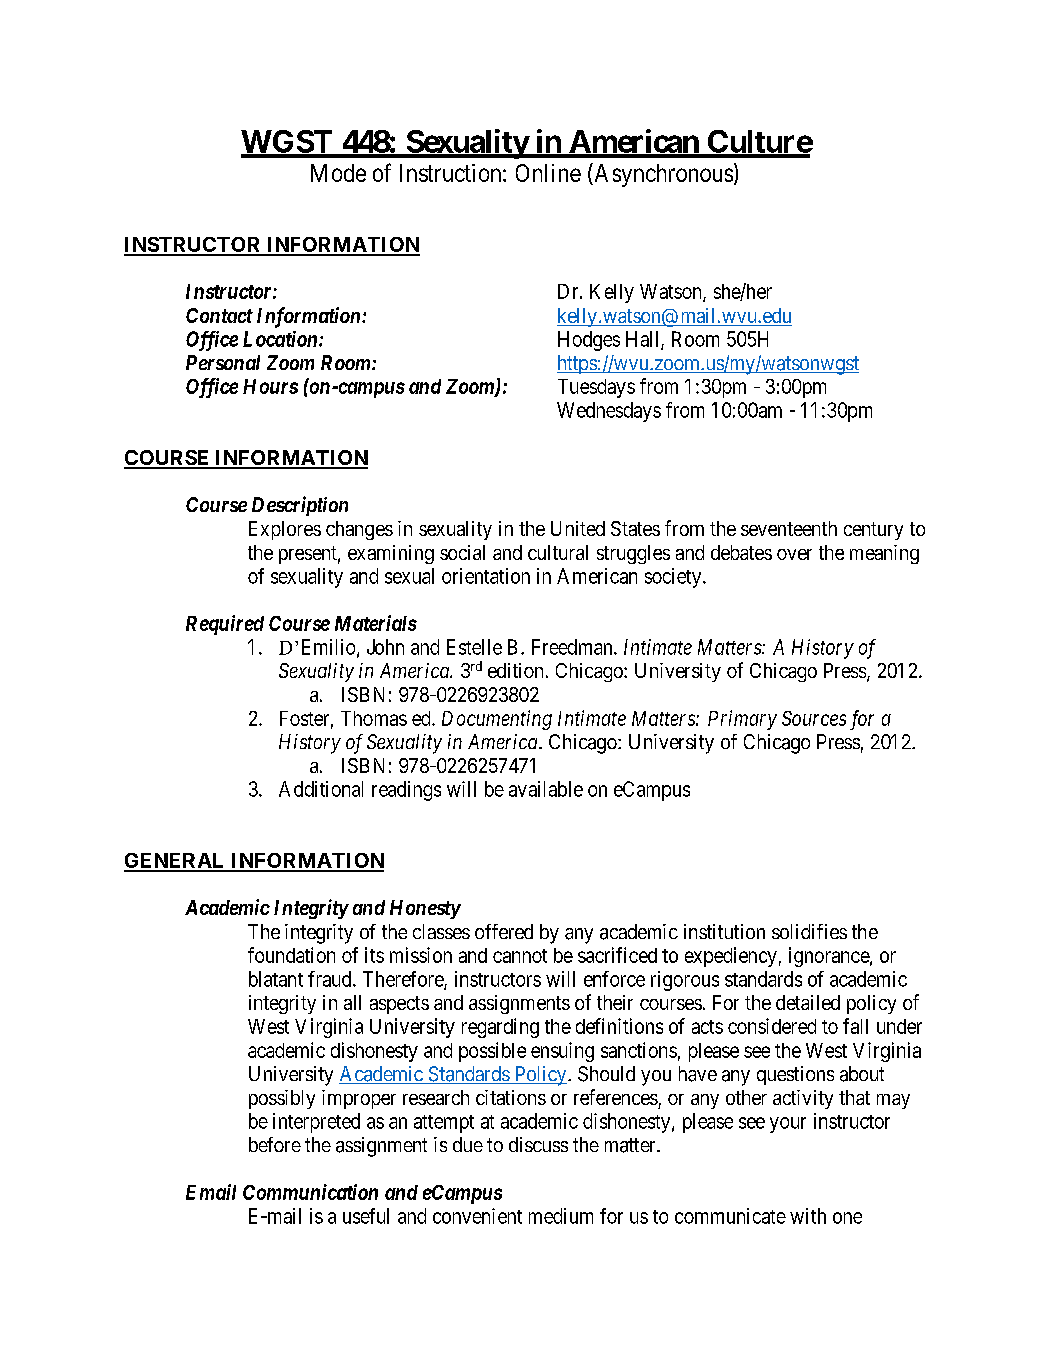  I want to click on Mode, so click(338, 173).
